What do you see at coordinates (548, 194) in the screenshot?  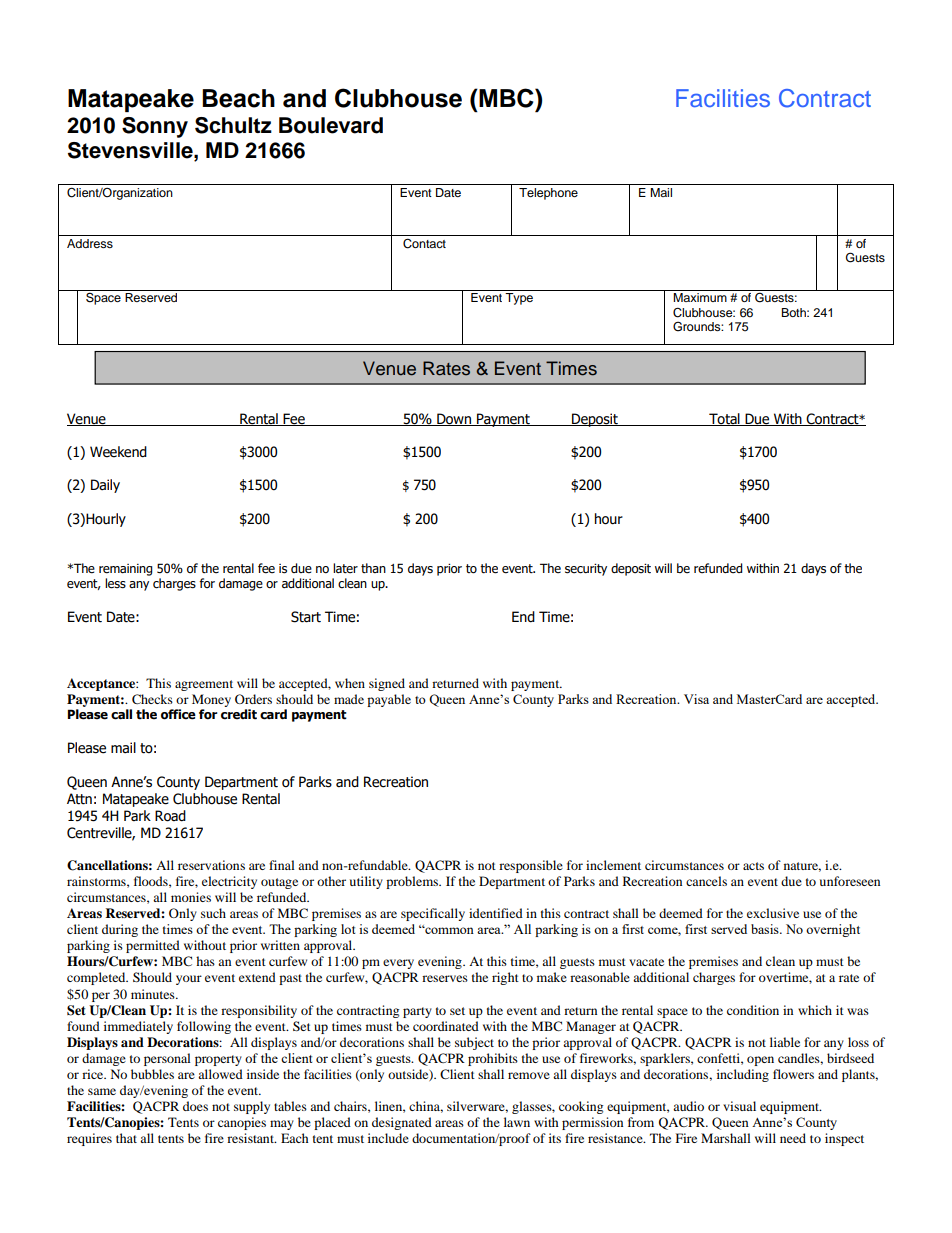 I see `Telephone` at bounding box center [548, 194].
